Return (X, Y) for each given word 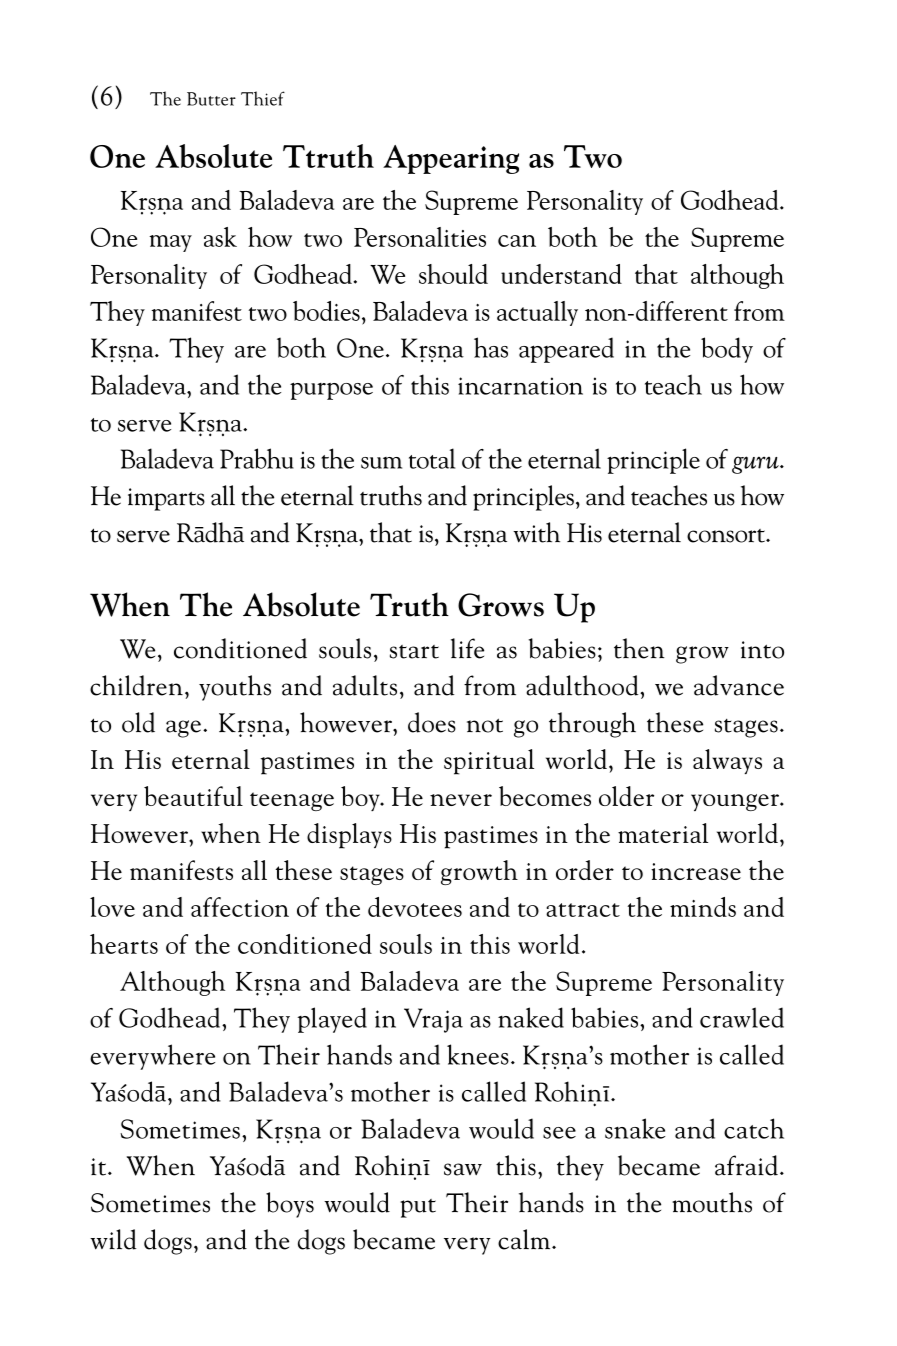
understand (561, 274)
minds (703, 907)
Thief (263, 98)
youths (235, 688)
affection (240, 907)
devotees (415, 907)
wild (113, 1239)
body (727, 350)
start (414, 652)
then (639, 648)
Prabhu (257, 458)
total (432, 458)
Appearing (451, 159)
